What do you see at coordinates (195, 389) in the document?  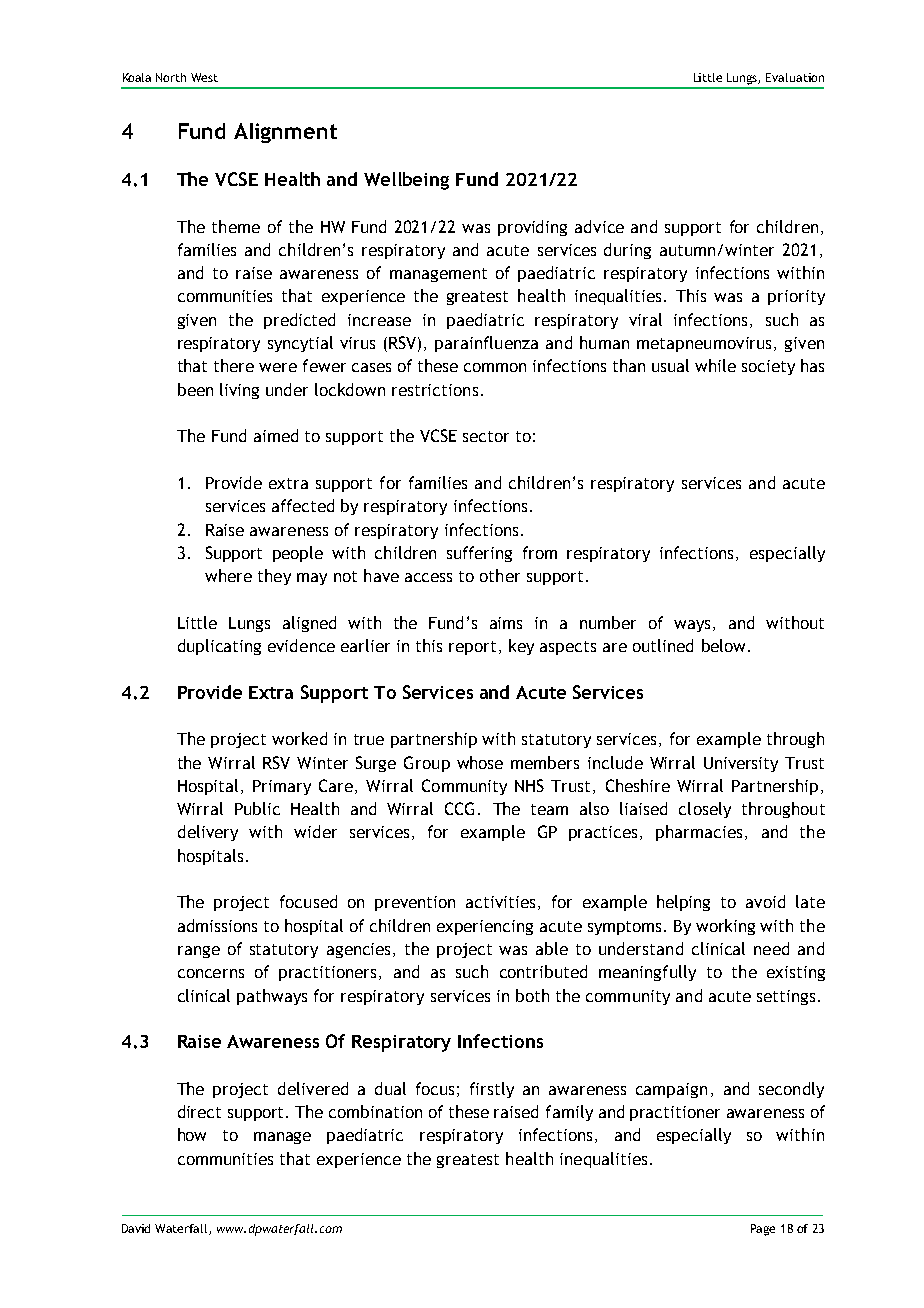 I see `been` at bounding box center [195, 389].
